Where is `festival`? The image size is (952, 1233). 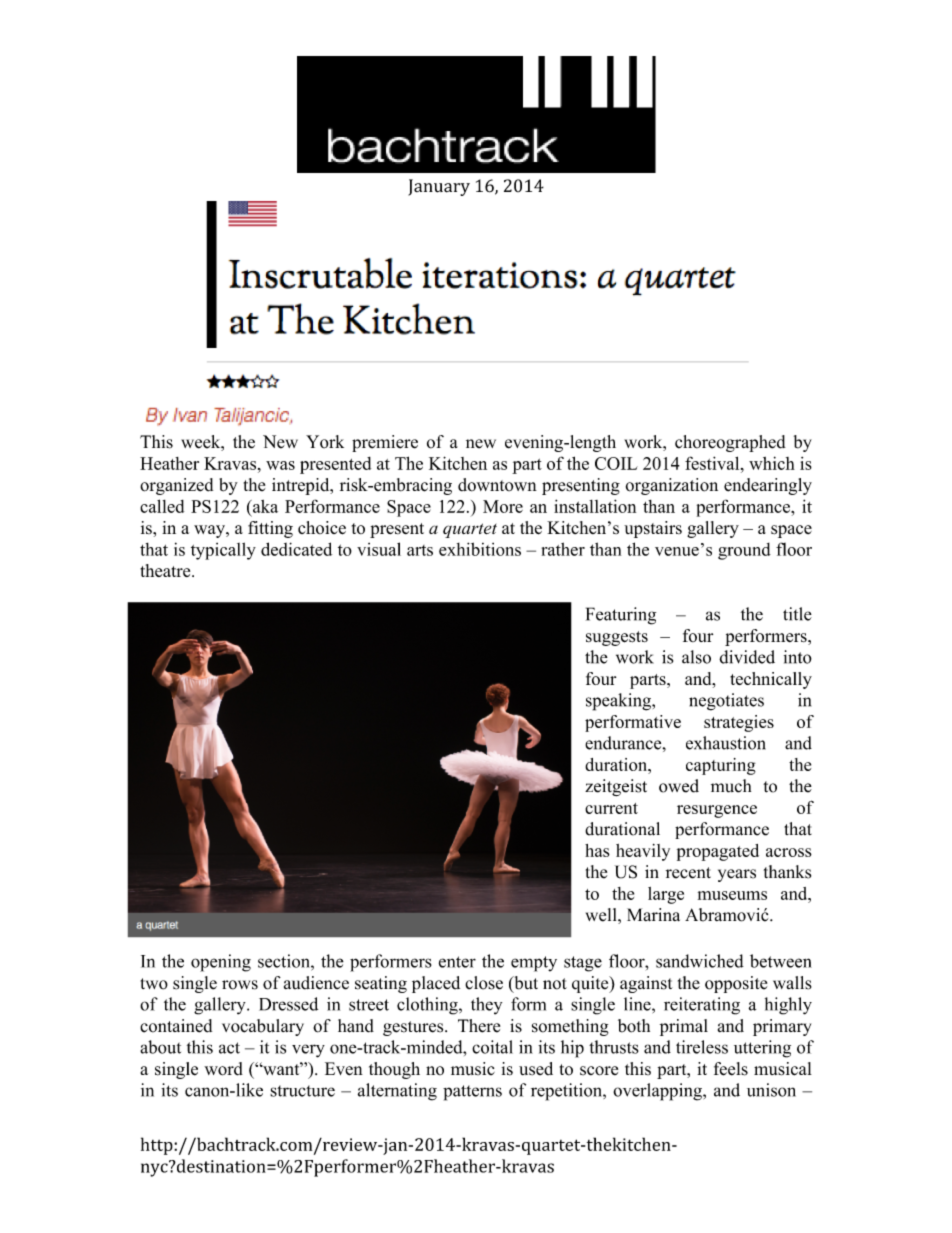 festival is located at coordinates (713, 463).
